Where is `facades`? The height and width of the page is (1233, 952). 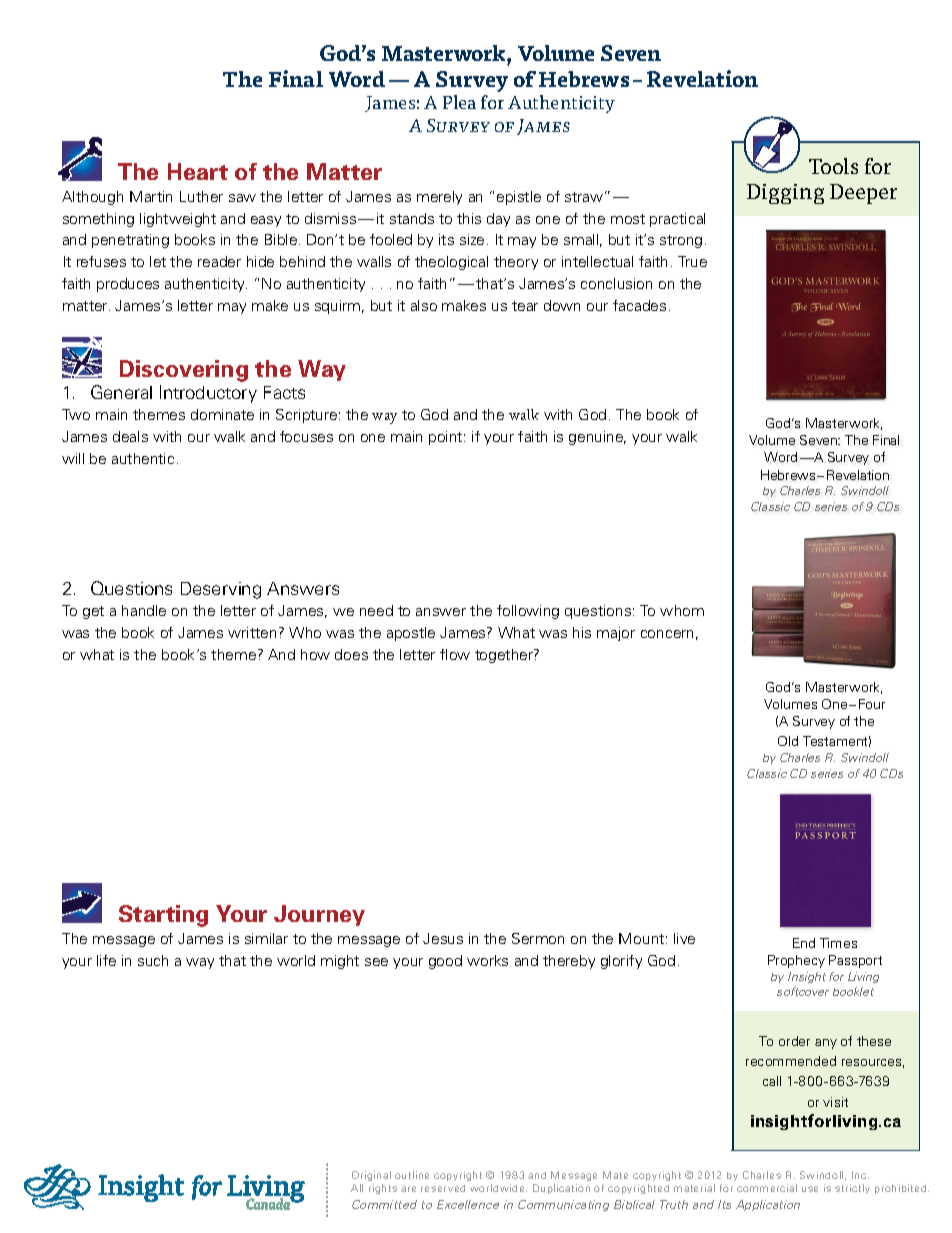
facades is located at coordinates (639, 305).
